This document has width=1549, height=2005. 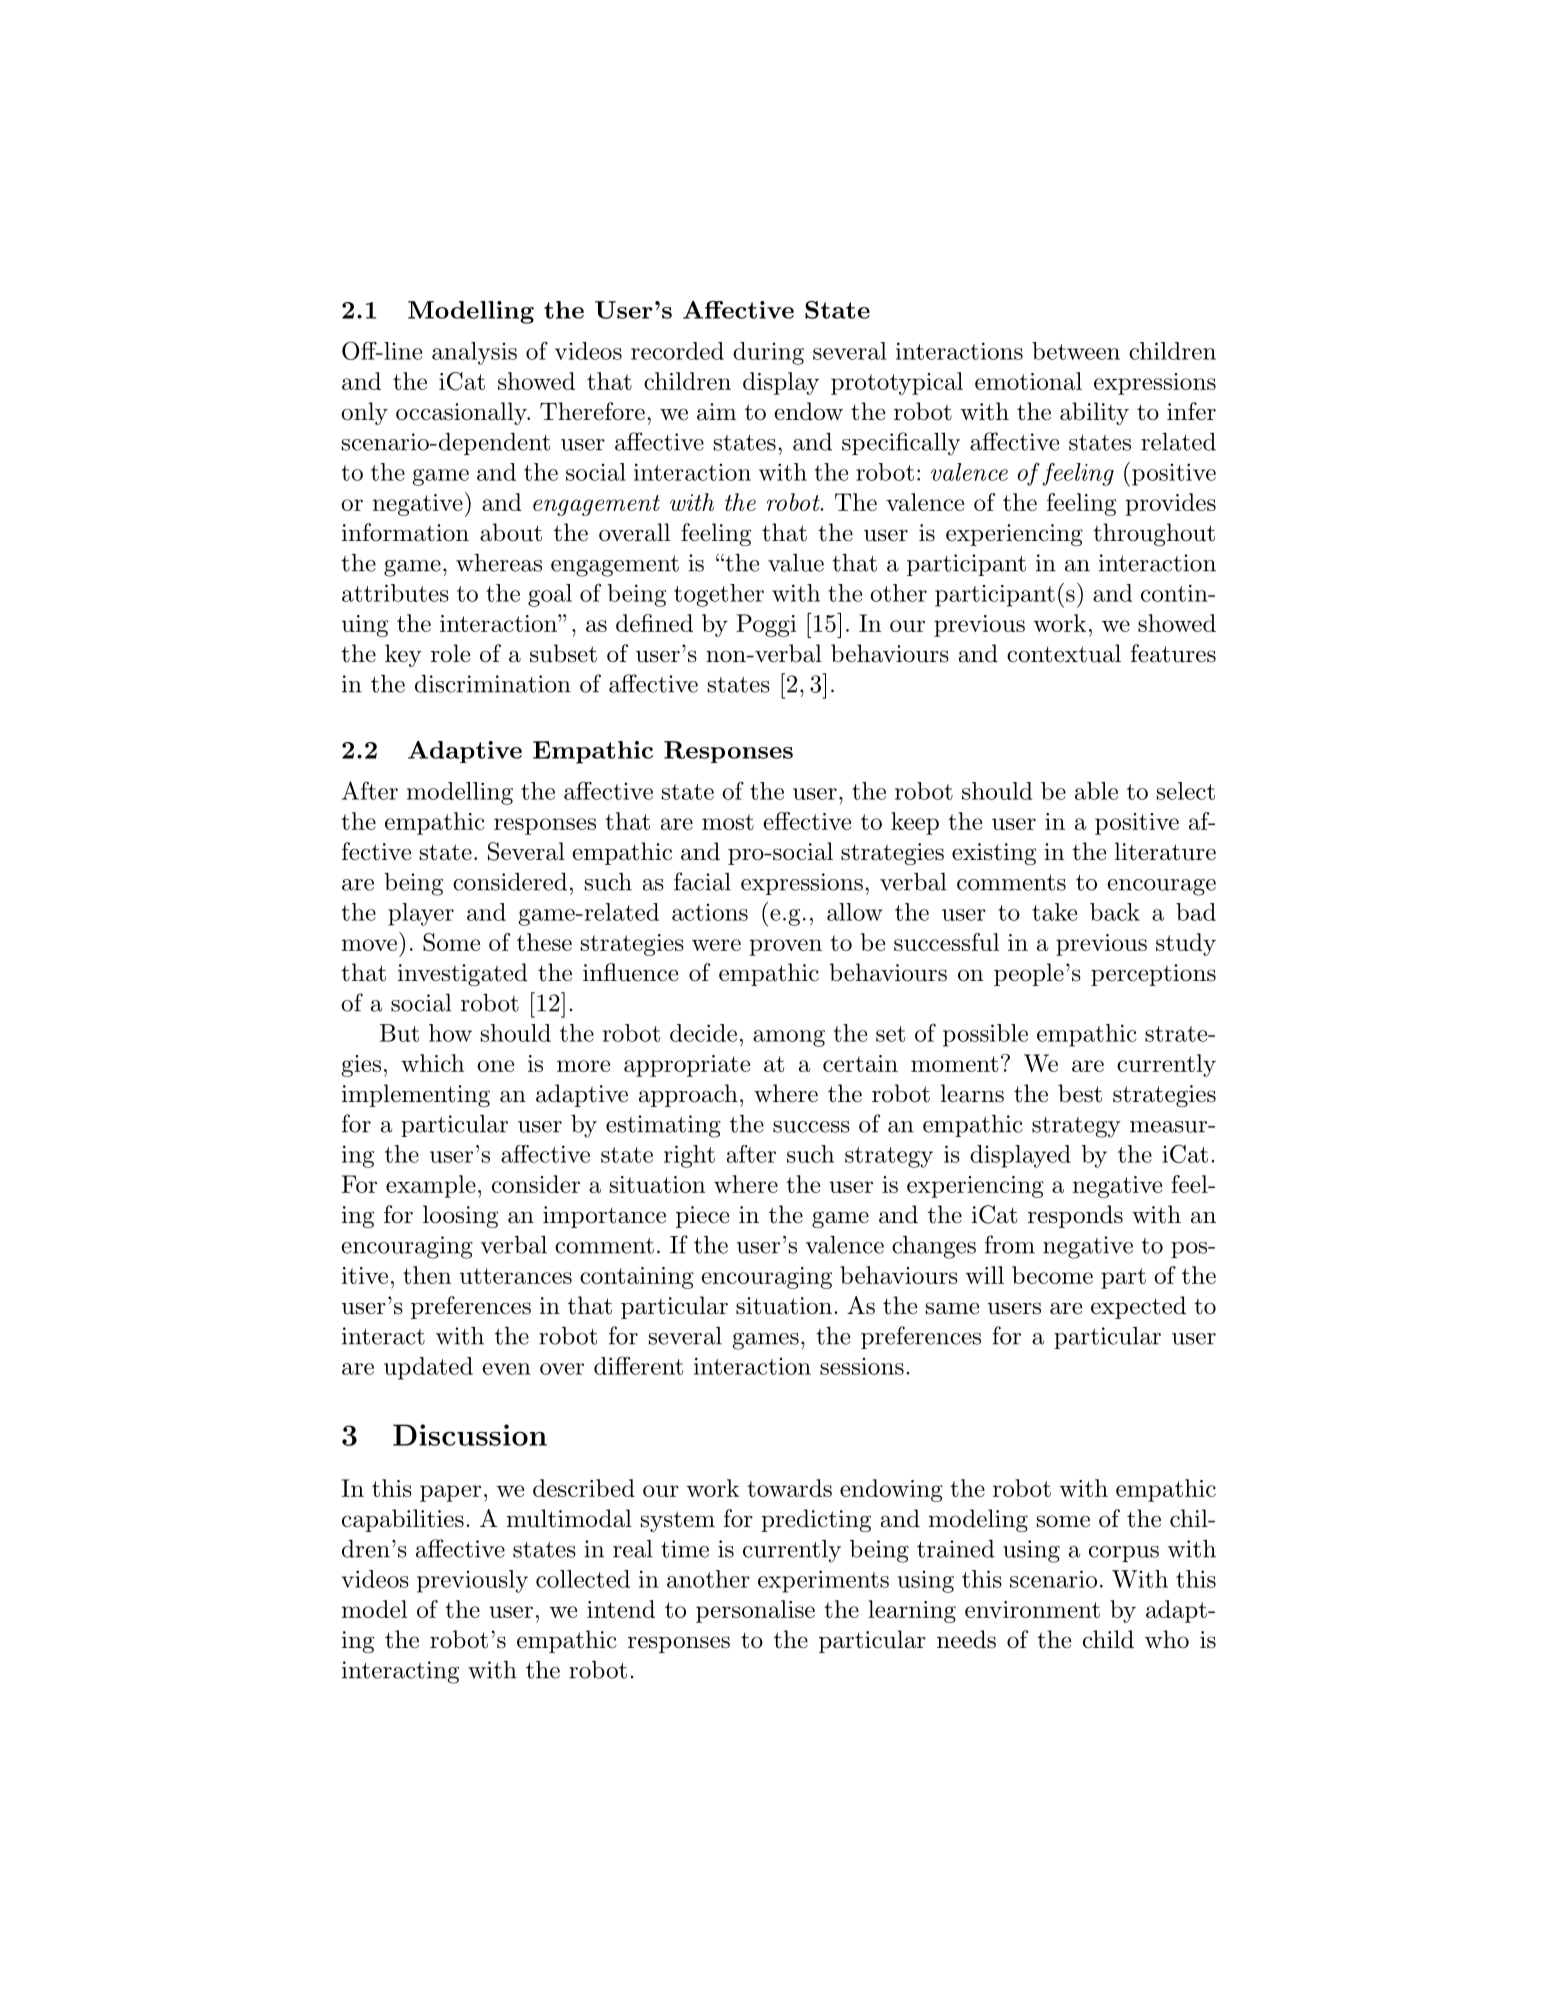 What do you see at coordinates (1094, 413) in the document?
I see `ability` at bounding box center [1094, 413].
